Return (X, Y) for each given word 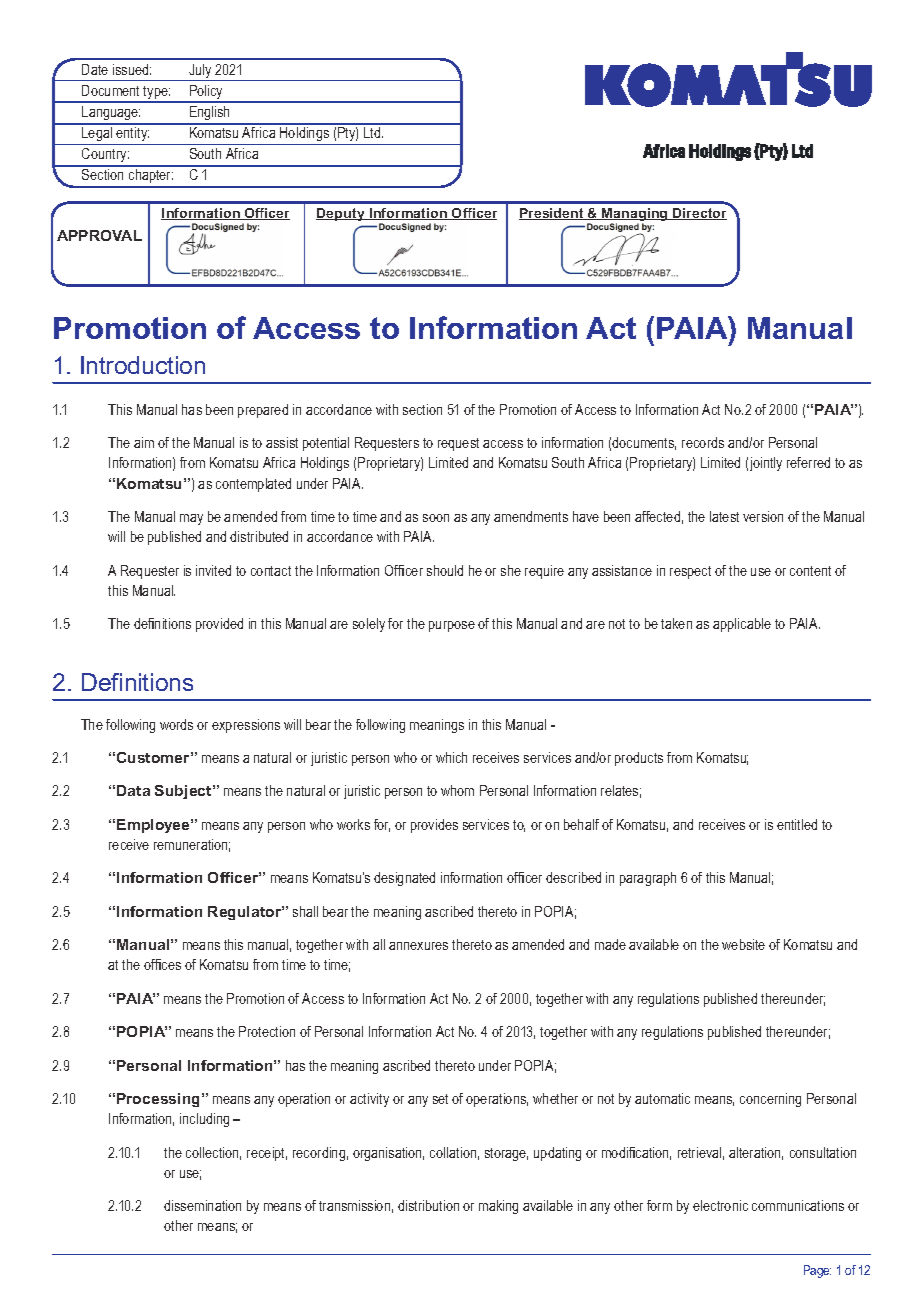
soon (436, 518)
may (191, 519)
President (552, 214)
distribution (428, 1205)
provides (434, 826)
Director (699, 214)
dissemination (202, 1205)
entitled (797, 824)
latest (724, 516)
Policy (207, 93)
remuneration (192, 845)
